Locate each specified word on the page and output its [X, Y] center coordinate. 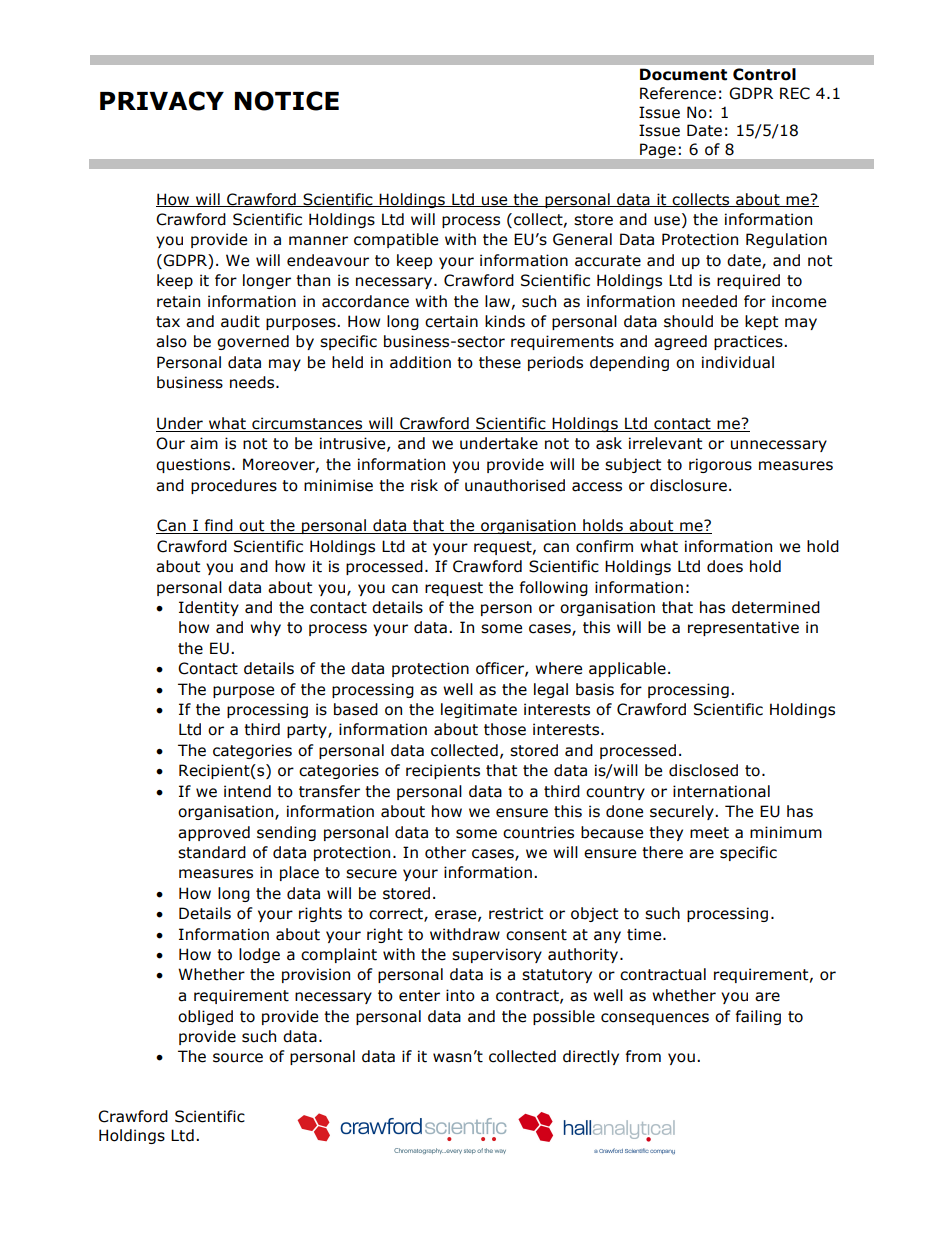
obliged [205, 1017]
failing [758, 1017]
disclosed [703, 770]
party [308, 731]
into [460, 995]
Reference [678, 93]
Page [658, 151]
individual [738, 362]
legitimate [479, 710]
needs [253, 382]
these [500, 362]
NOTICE [287, 101]
